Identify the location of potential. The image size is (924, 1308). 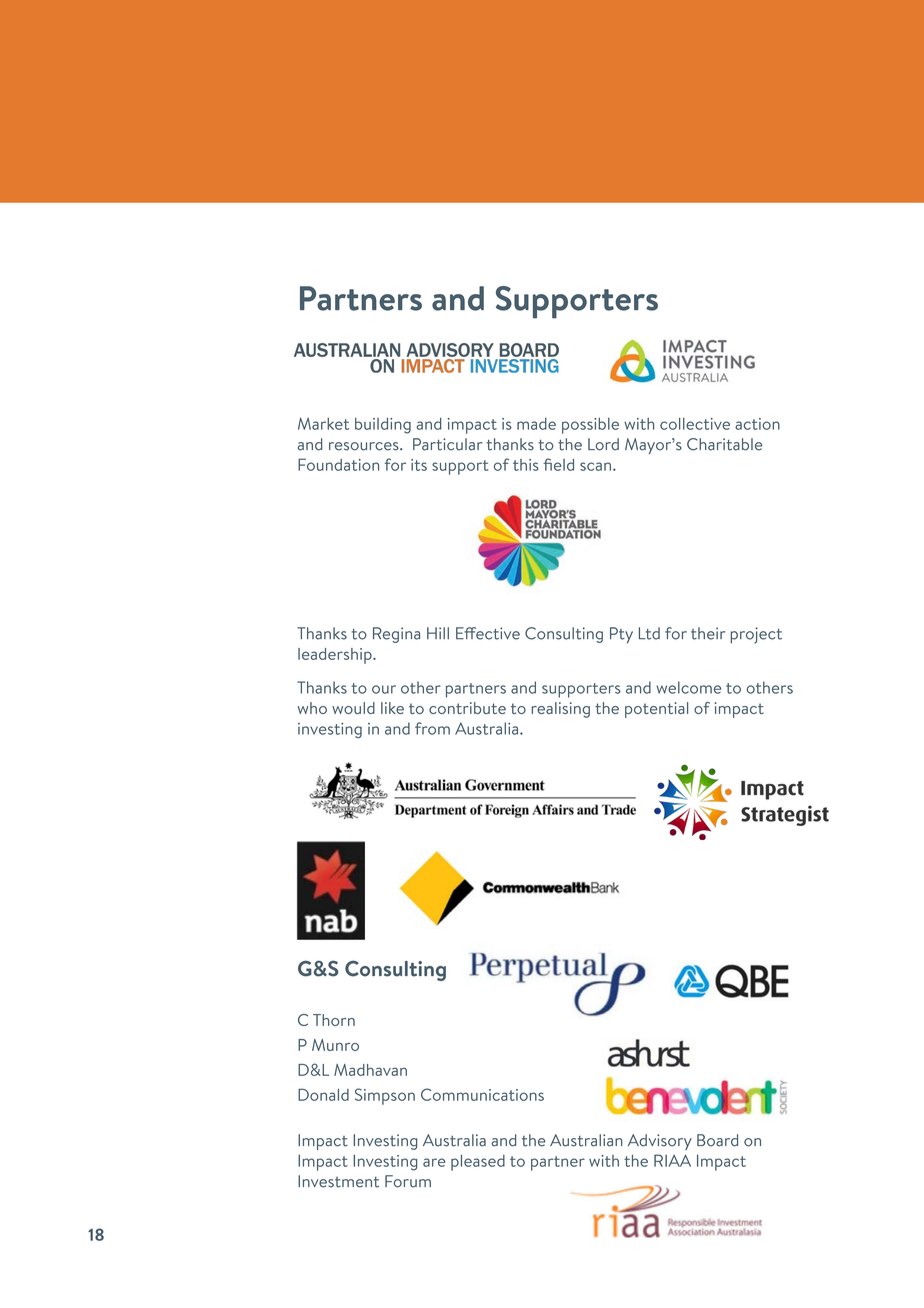
(656, 710).
